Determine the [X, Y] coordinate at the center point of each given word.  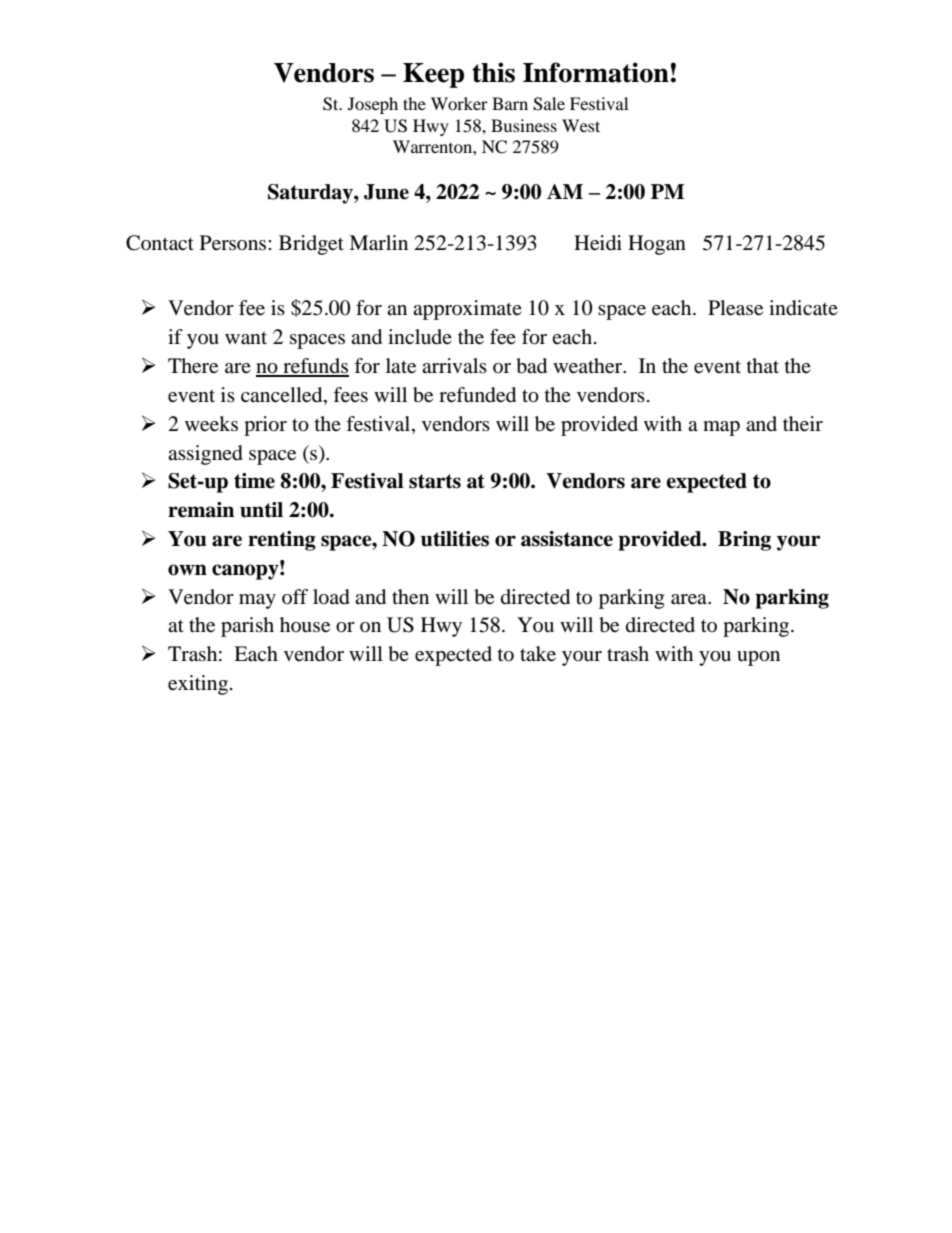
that [763, 365]
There [193, 366]
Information [596, 72]
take [538, 654]
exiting [198, 685]
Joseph [373, 105]
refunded [477, 395]
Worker [459, 103]
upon [758, 658]
